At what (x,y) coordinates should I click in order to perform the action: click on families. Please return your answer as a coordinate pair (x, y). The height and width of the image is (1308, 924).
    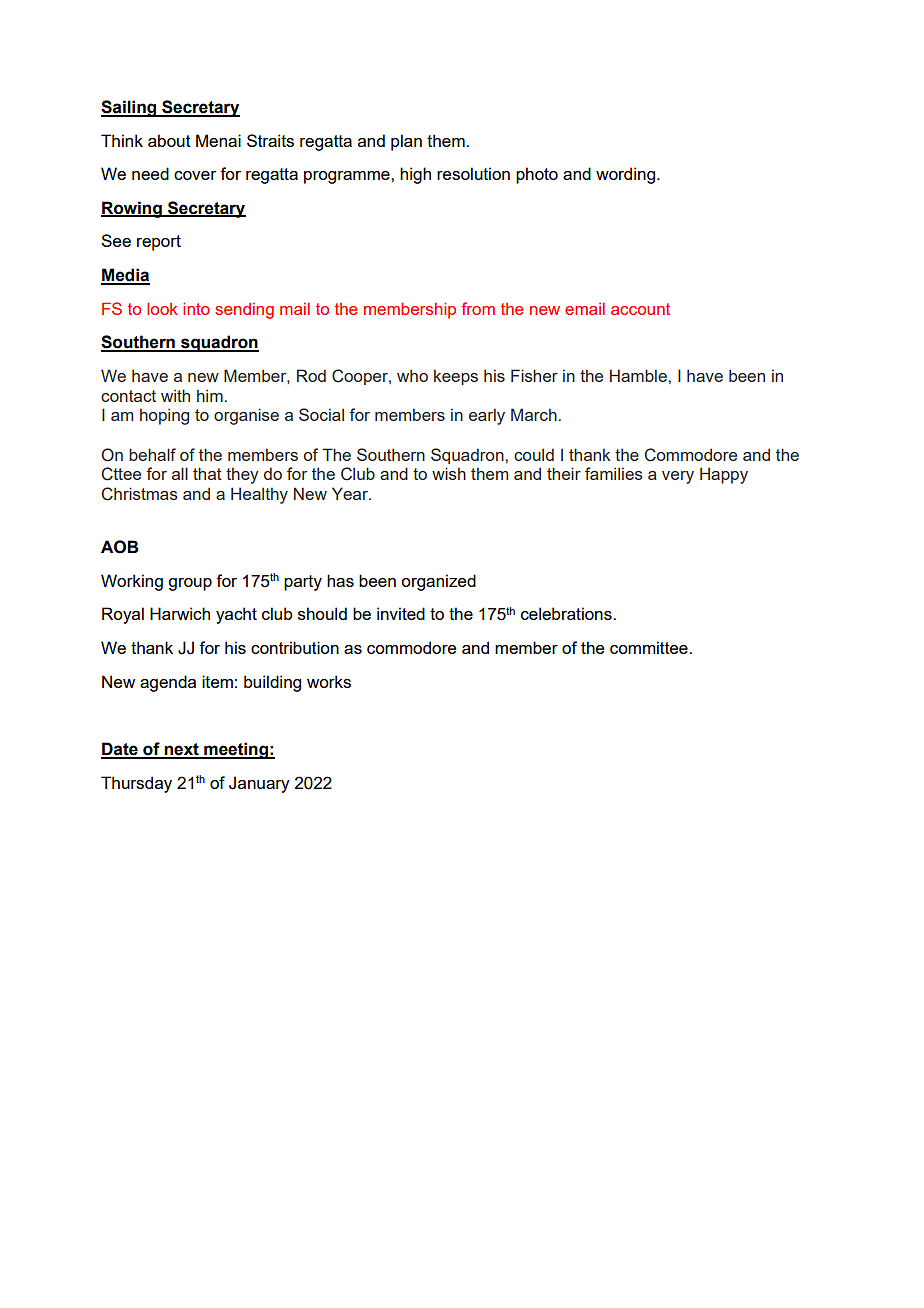
    Looking at the image, I should click on (614, 473).
